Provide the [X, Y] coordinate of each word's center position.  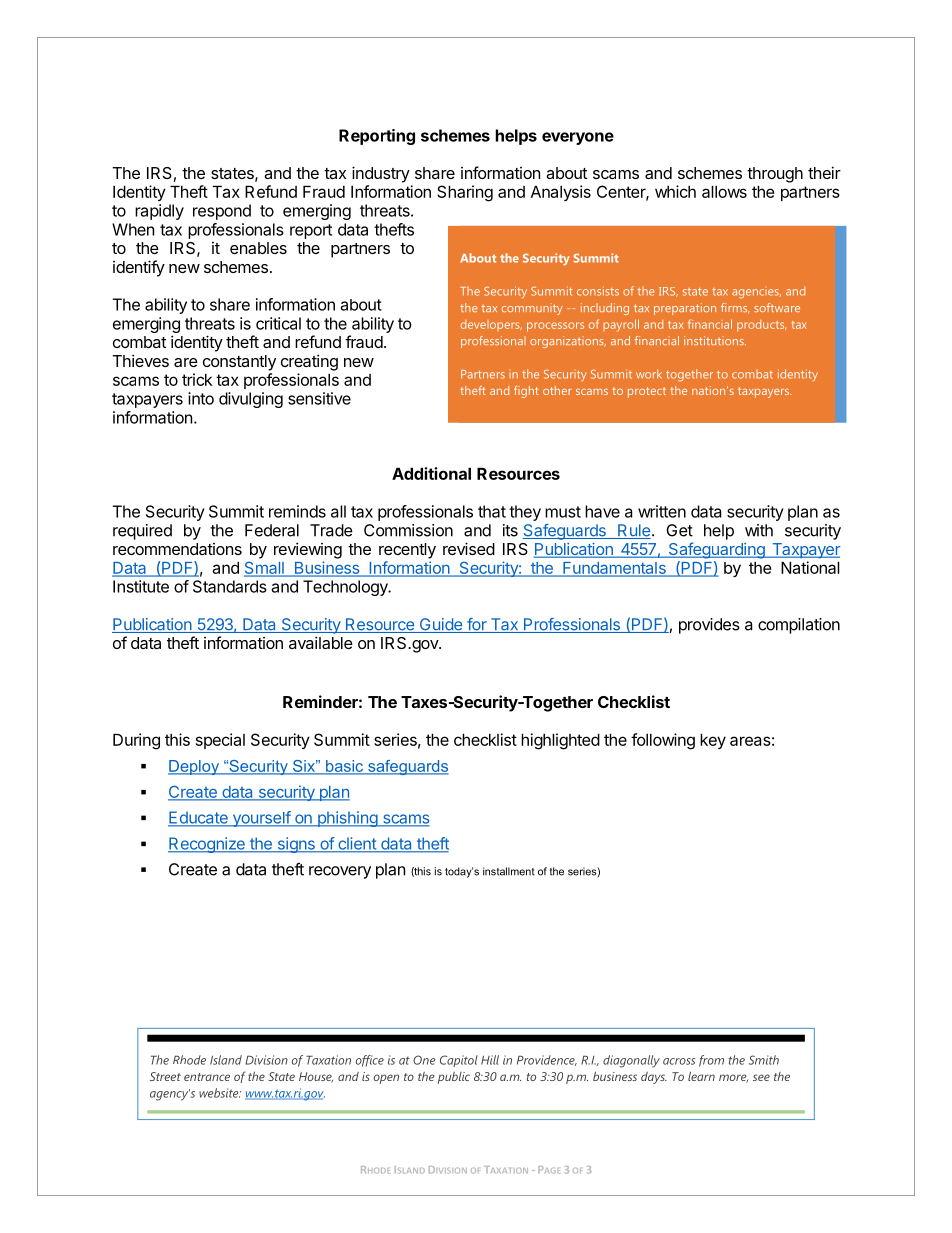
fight [526, 392]
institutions [715, 340]
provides [709, 626]
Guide [440, 625]
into [201, 398]
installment [509, 871]
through [775, 175]
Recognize [207, 845]
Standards [230, 586]
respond [222, 212]
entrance [207, 1077]
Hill [490, 1060]
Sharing [465, 193]
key [713, 741]
